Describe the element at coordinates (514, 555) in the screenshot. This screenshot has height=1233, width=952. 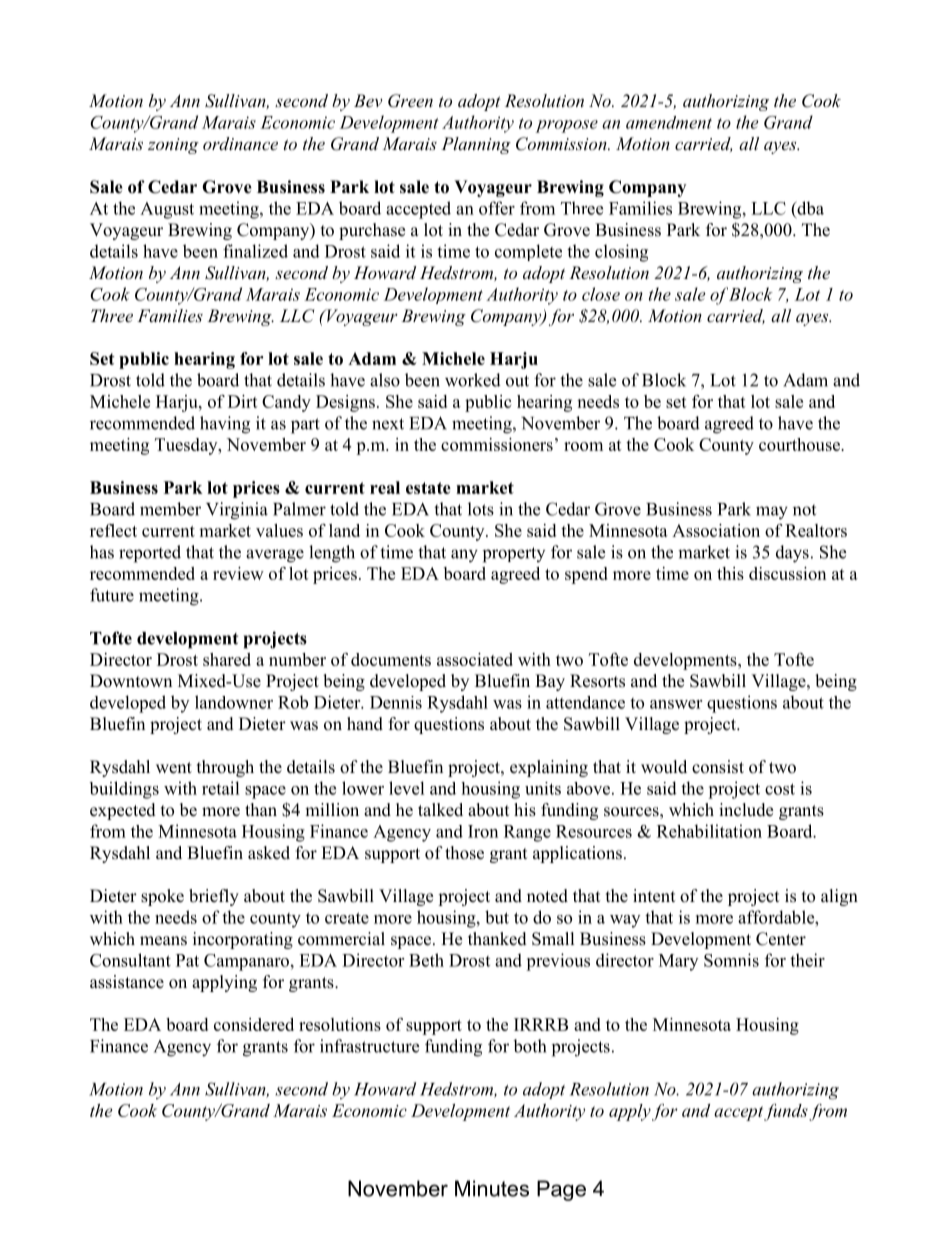
I see `property` at that location.
